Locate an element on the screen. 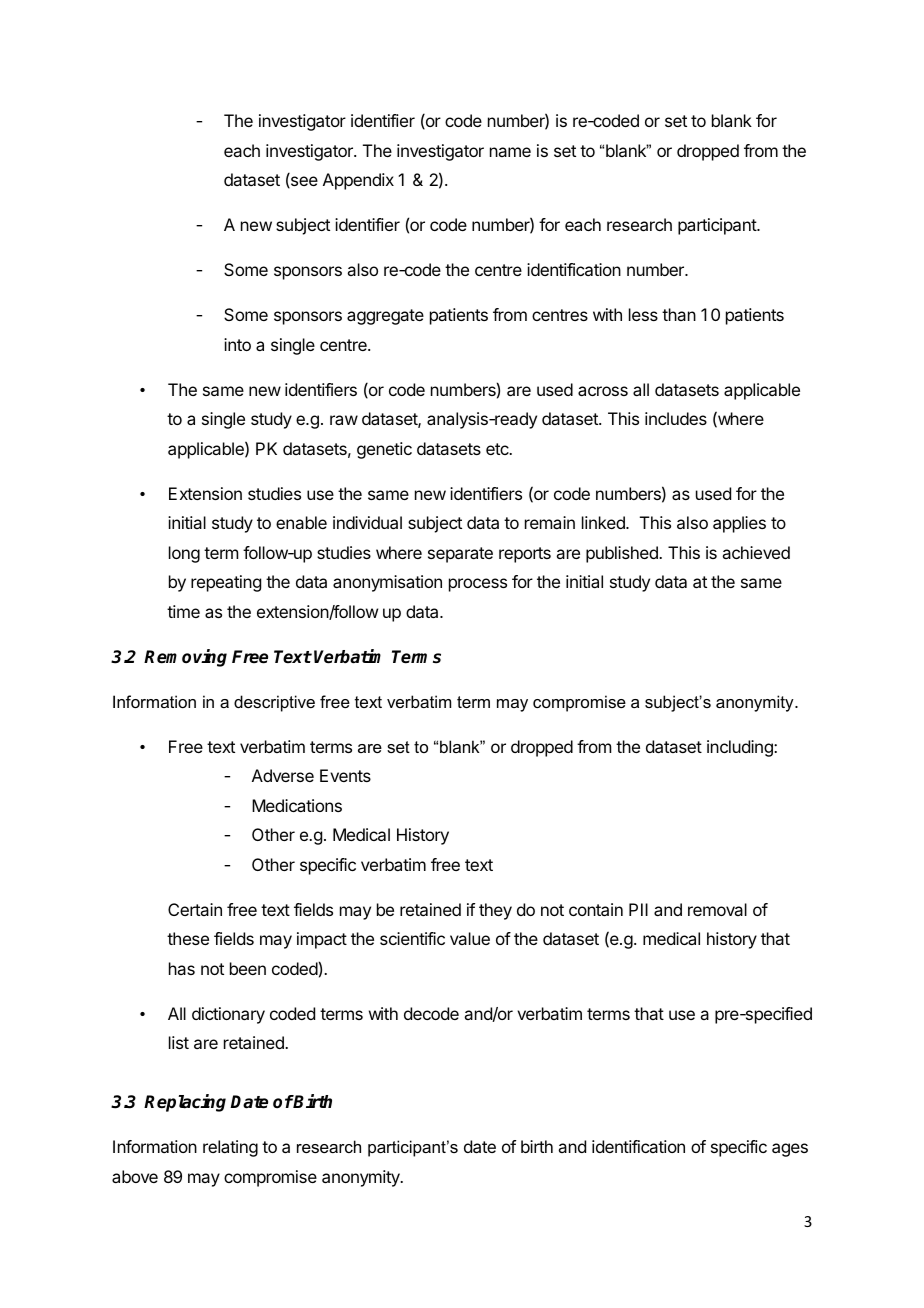 The width and height of the screenshot is (924, 1308). includes is located at coordinates (676, 418).
